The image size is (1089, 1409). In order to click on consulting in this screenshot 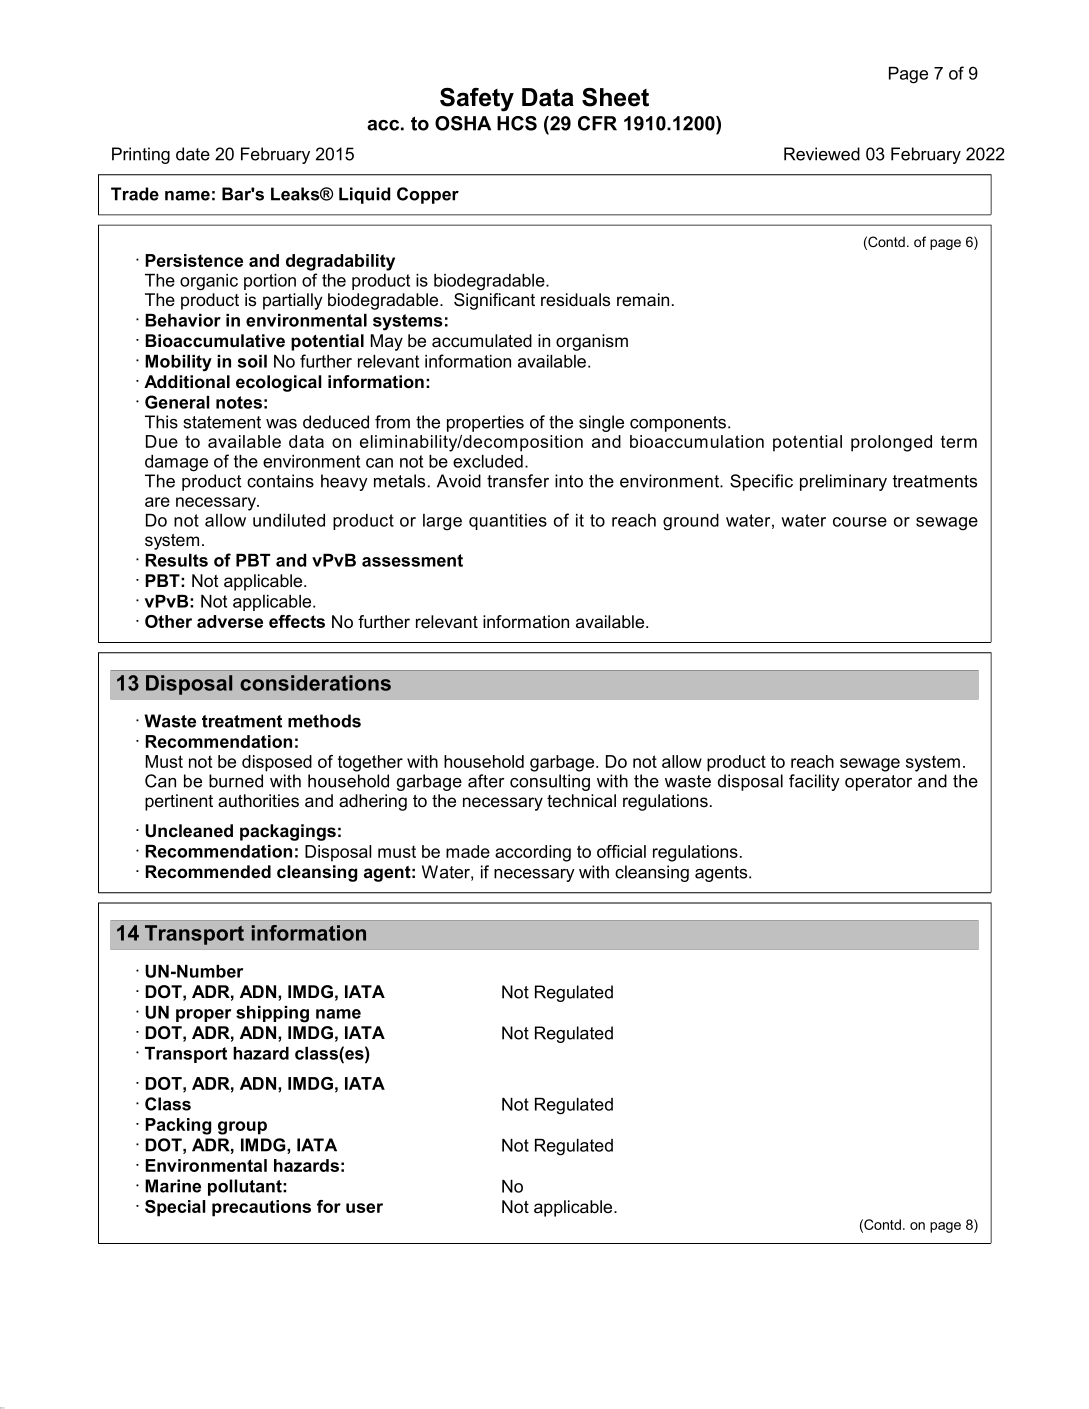, I will do `click(550, 782)`.
